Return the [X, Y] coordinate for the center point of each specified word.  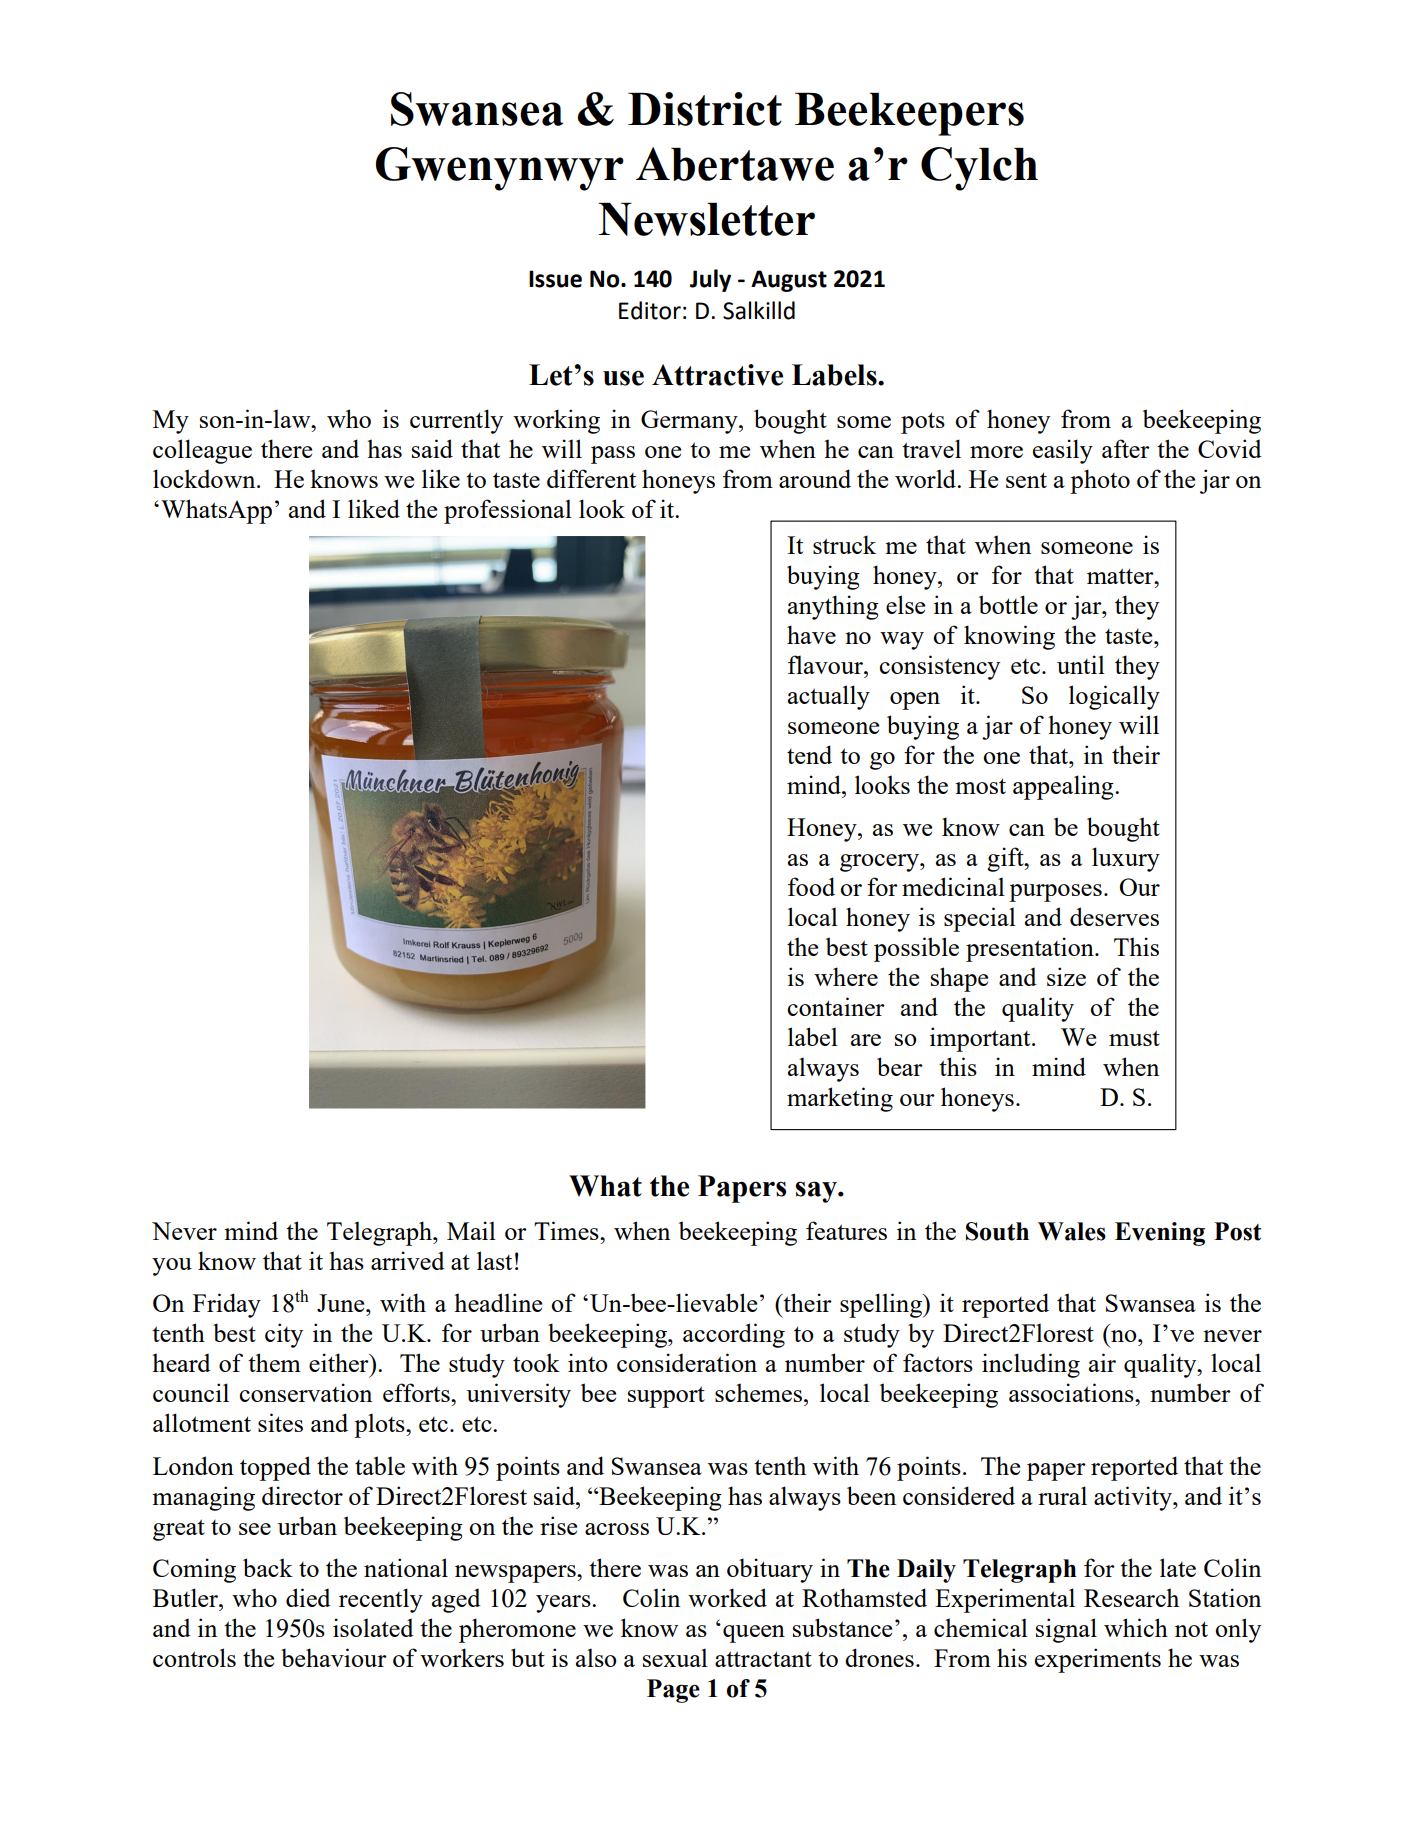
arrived [408, 1260]
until [1081, 664]
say [817, 1192]
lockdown [205, 478]
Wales [1072, 1231]
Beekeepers [909, 114]
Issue [555, 279]
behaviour [334, 1657]
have [811, 634]
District [705, 109]
